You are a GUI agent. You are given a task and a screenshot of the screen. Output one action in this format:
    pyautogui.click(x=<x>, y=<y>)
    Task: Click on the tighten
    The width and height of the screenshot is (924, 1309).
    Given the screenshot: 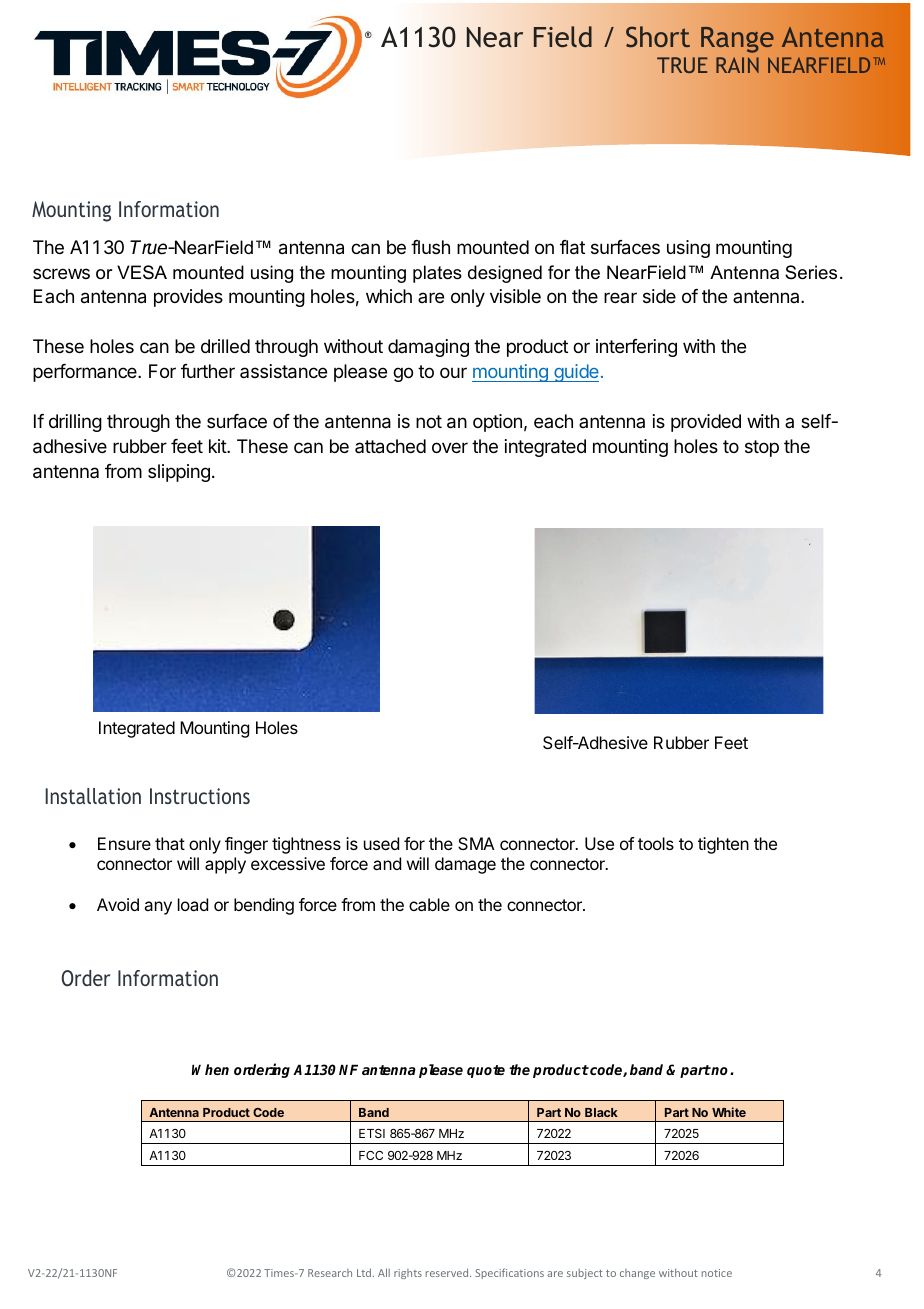 What is the action you would take?
    pyautogui.click(x=723, y=845)
